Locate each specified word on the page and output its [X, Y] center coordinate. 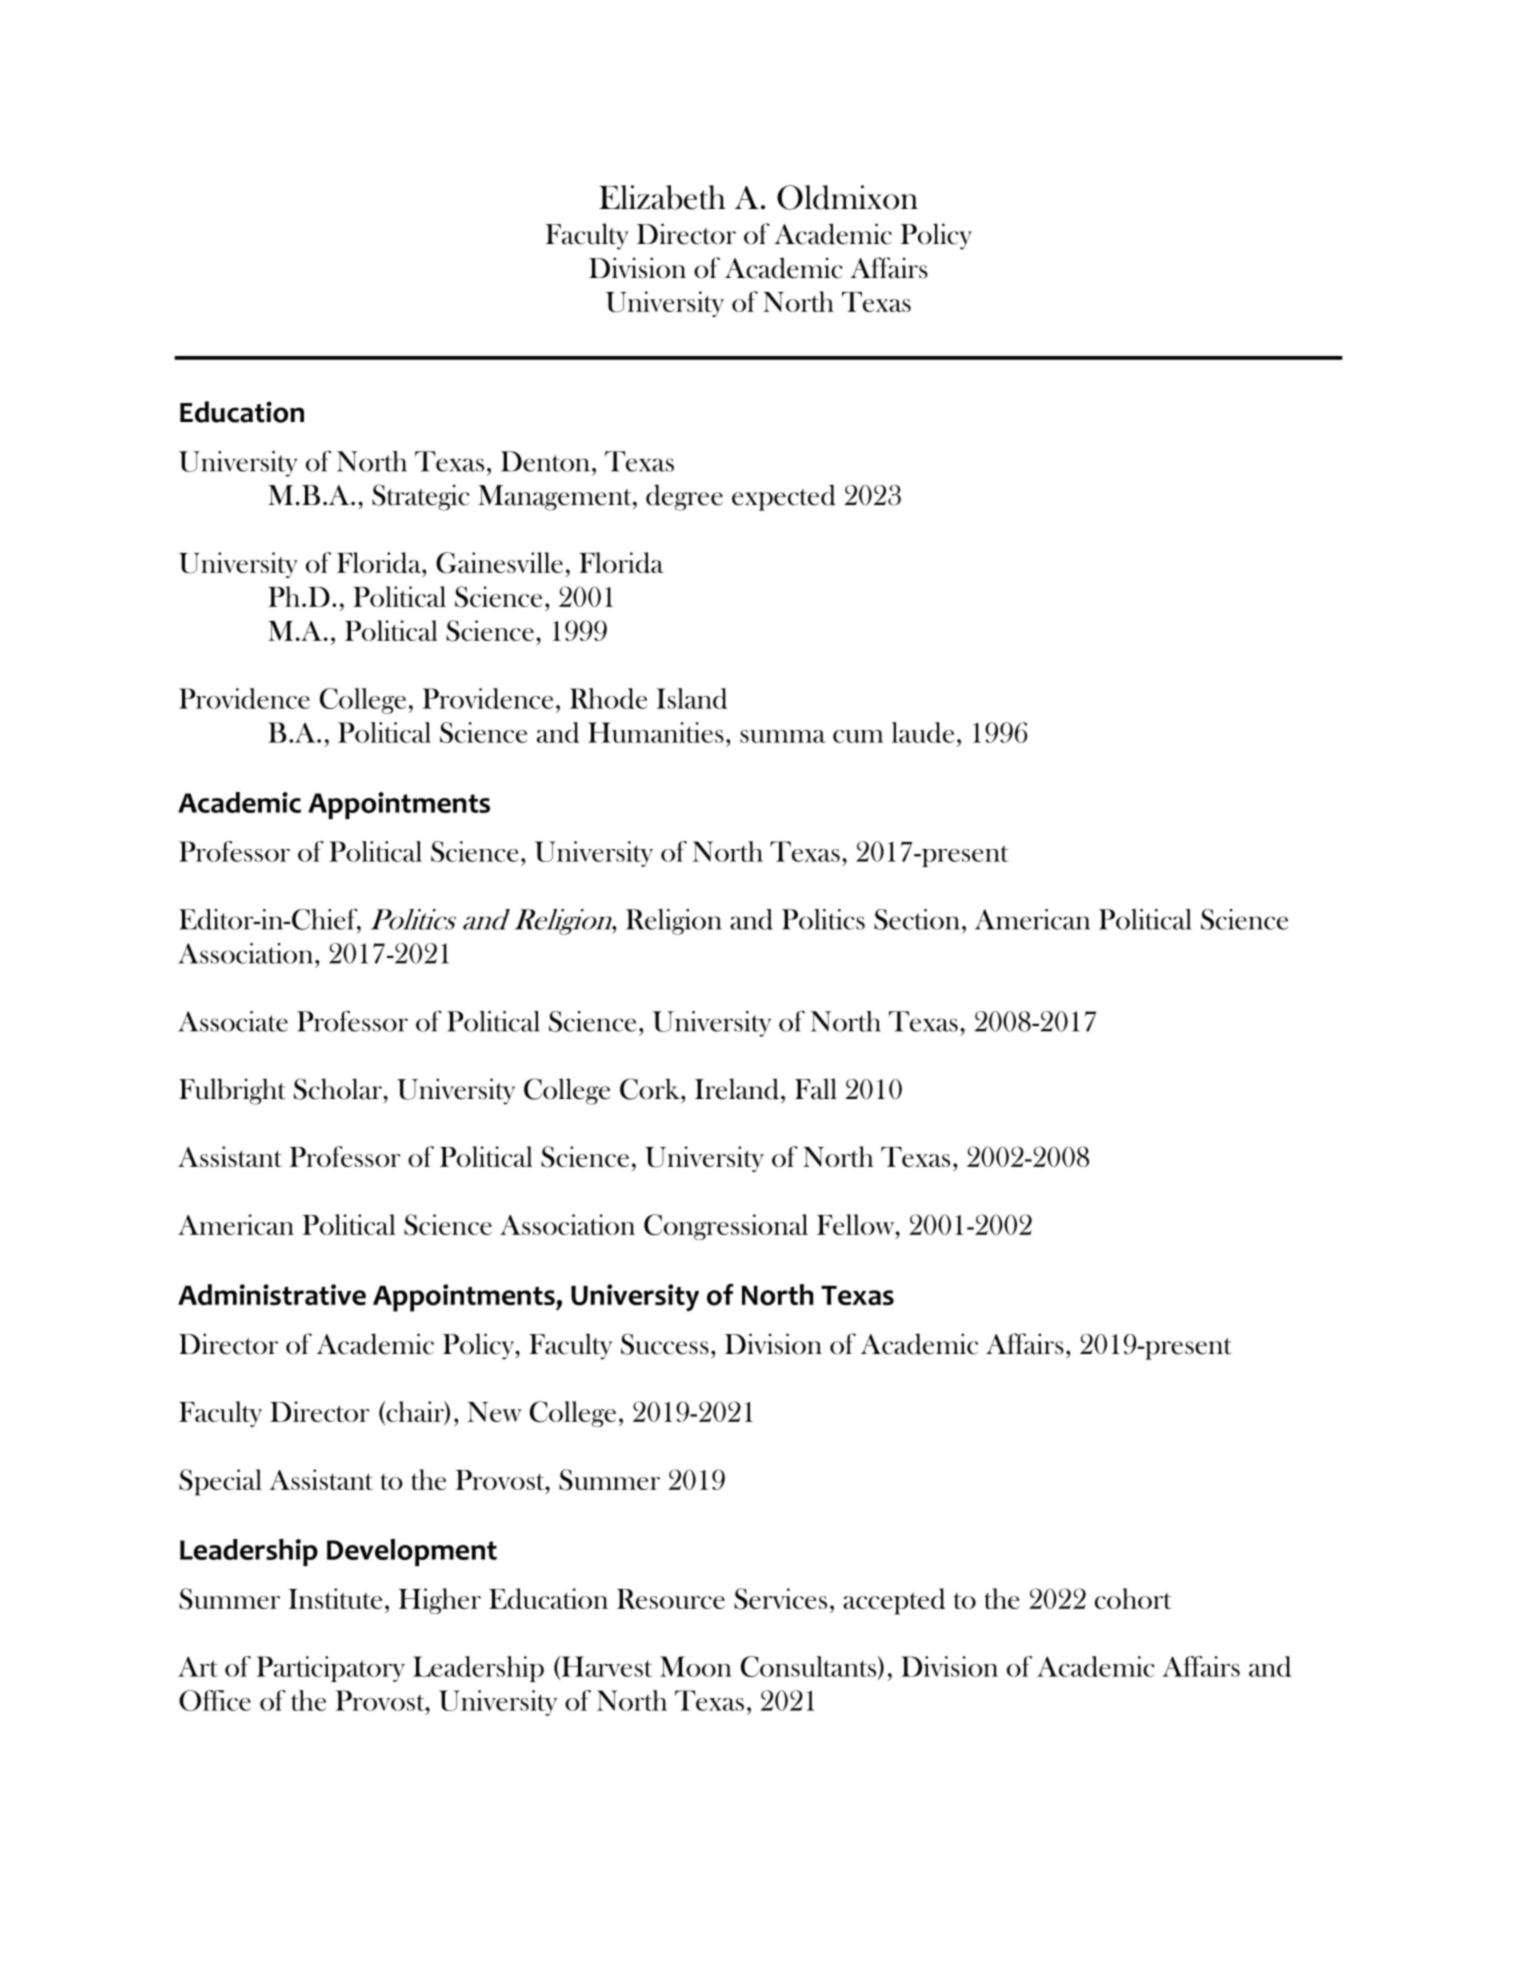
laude [923, 732]
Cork [651, 1089]
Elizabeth [662, 197]
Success [665, 1344]
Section [917, 919]
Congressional [726, 1227]
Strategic [421, 497]
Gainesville [499, 563]
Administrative [272, 1294]
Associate [233, 1021]
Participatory [330, 1669]
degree [684, 497]
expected [784, 497]
